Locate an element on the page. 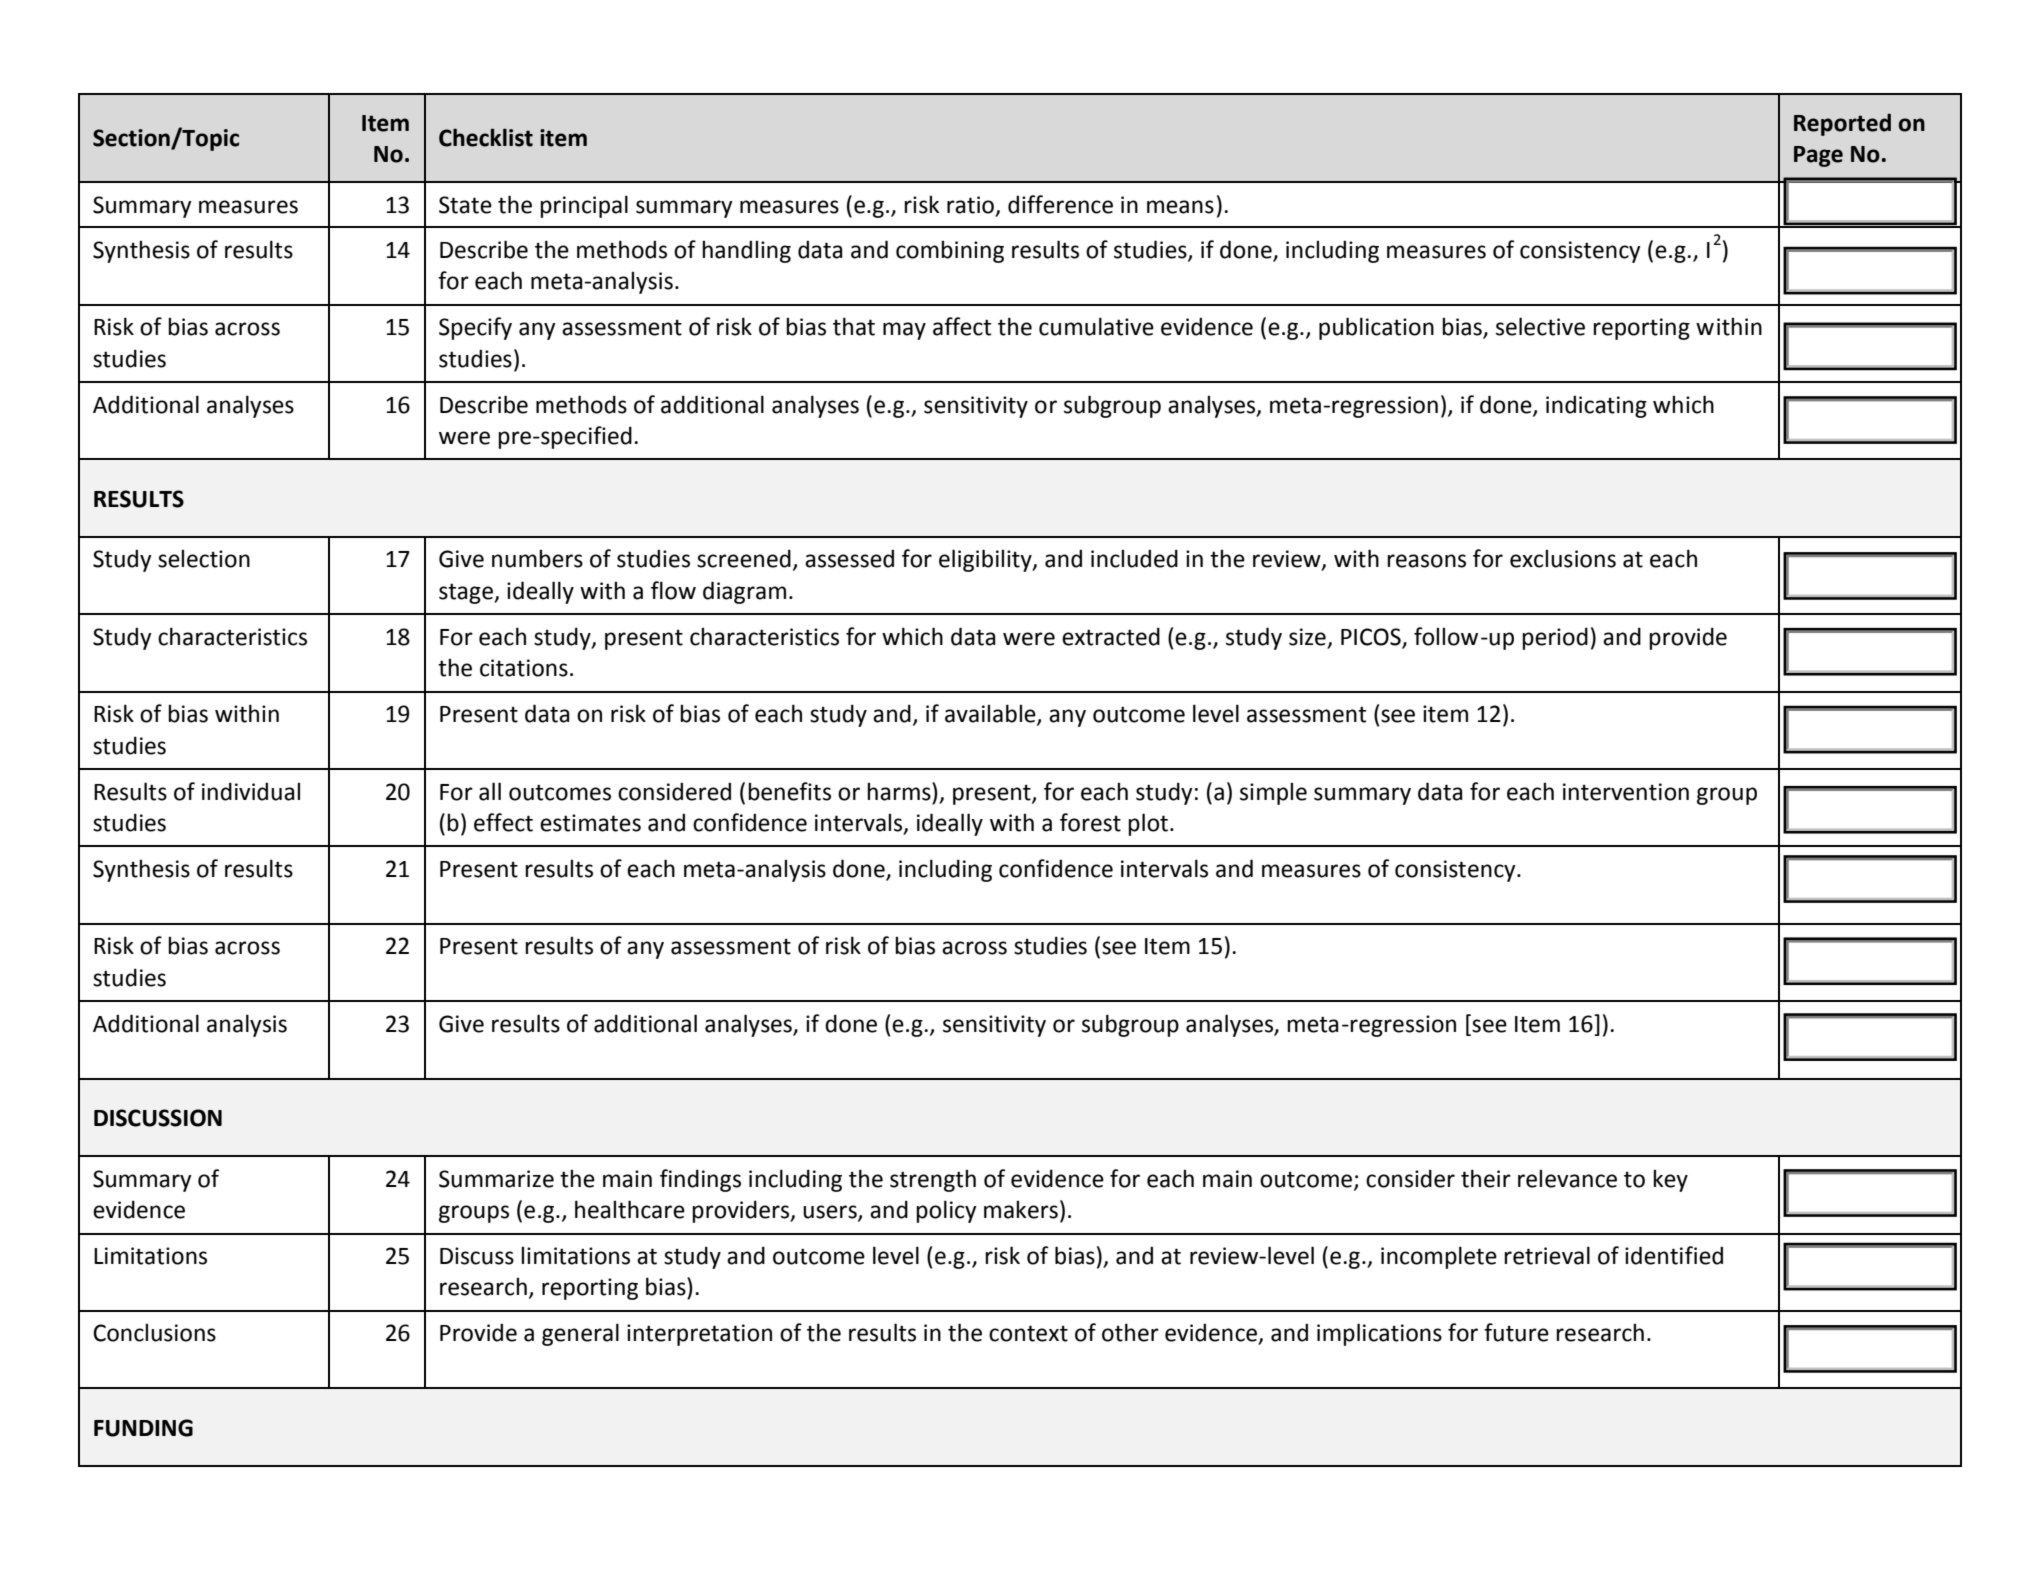 The width and height of the document is (2039, 1576). strength is located at coordinates (933, 1180).
